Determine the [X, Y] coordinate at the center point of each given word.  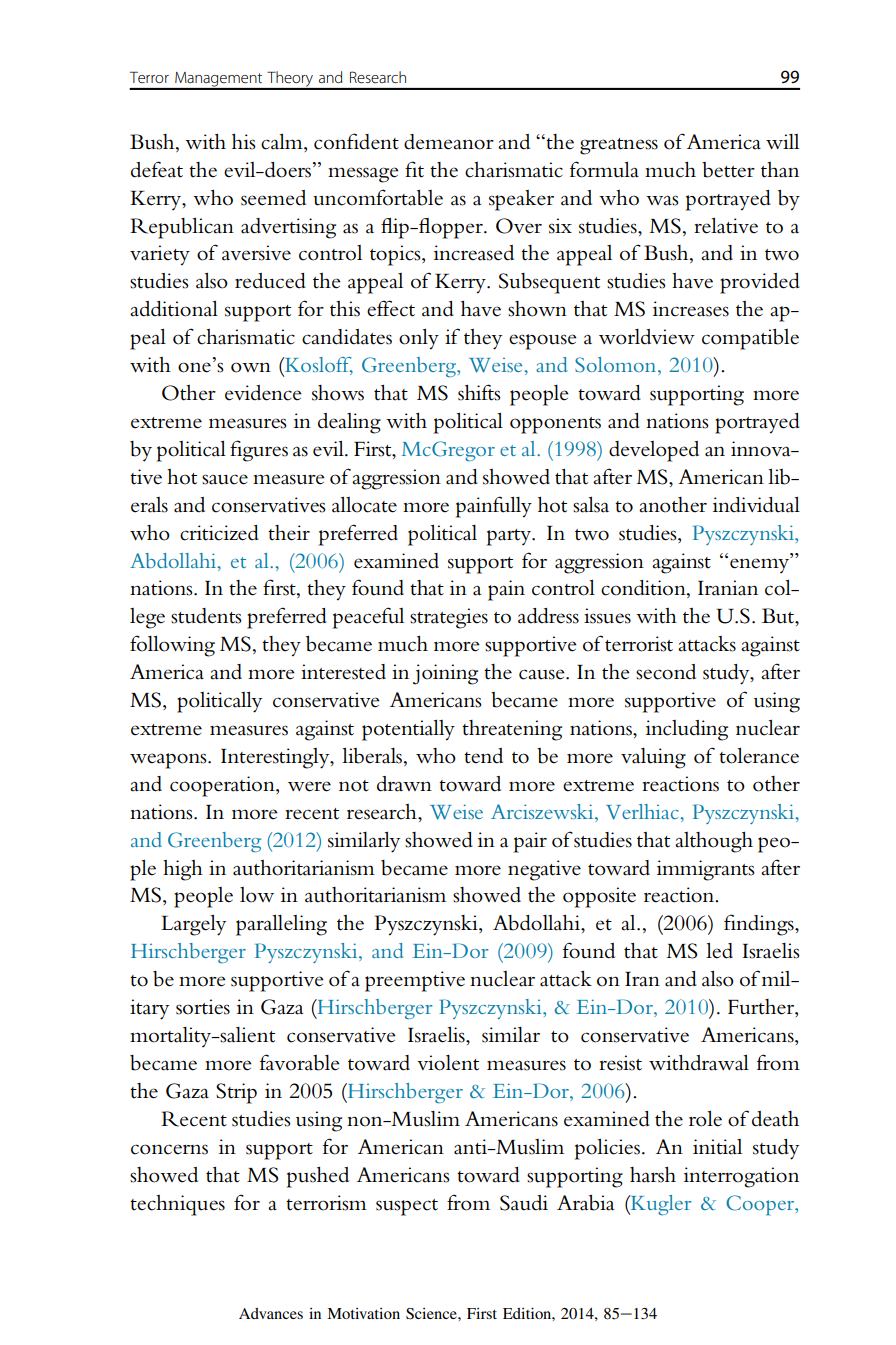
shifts [479, 392]
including [687, 730]
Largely [193, 925]
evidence [263, 393]
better [728, 170]
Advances [271, 1313]
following [172, 646]
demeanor [449, 142]
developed [654, 451]
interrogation [741, 1177]
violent [448, 1063]
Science [432, 1314]
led [719, 950]
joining [445, 674]
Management [219, 80]
